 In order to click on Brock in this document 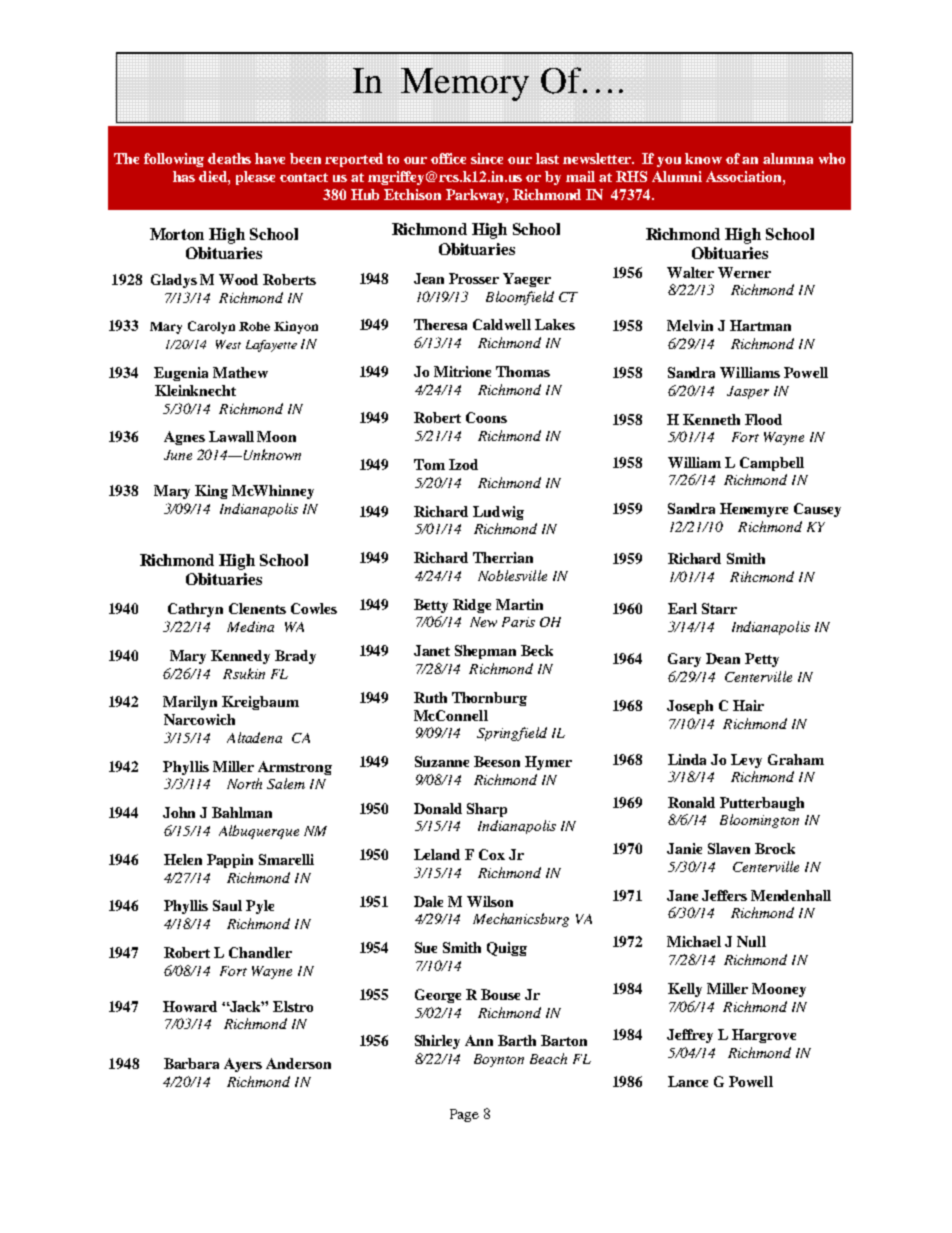, I will do `click(775, 848)`.
